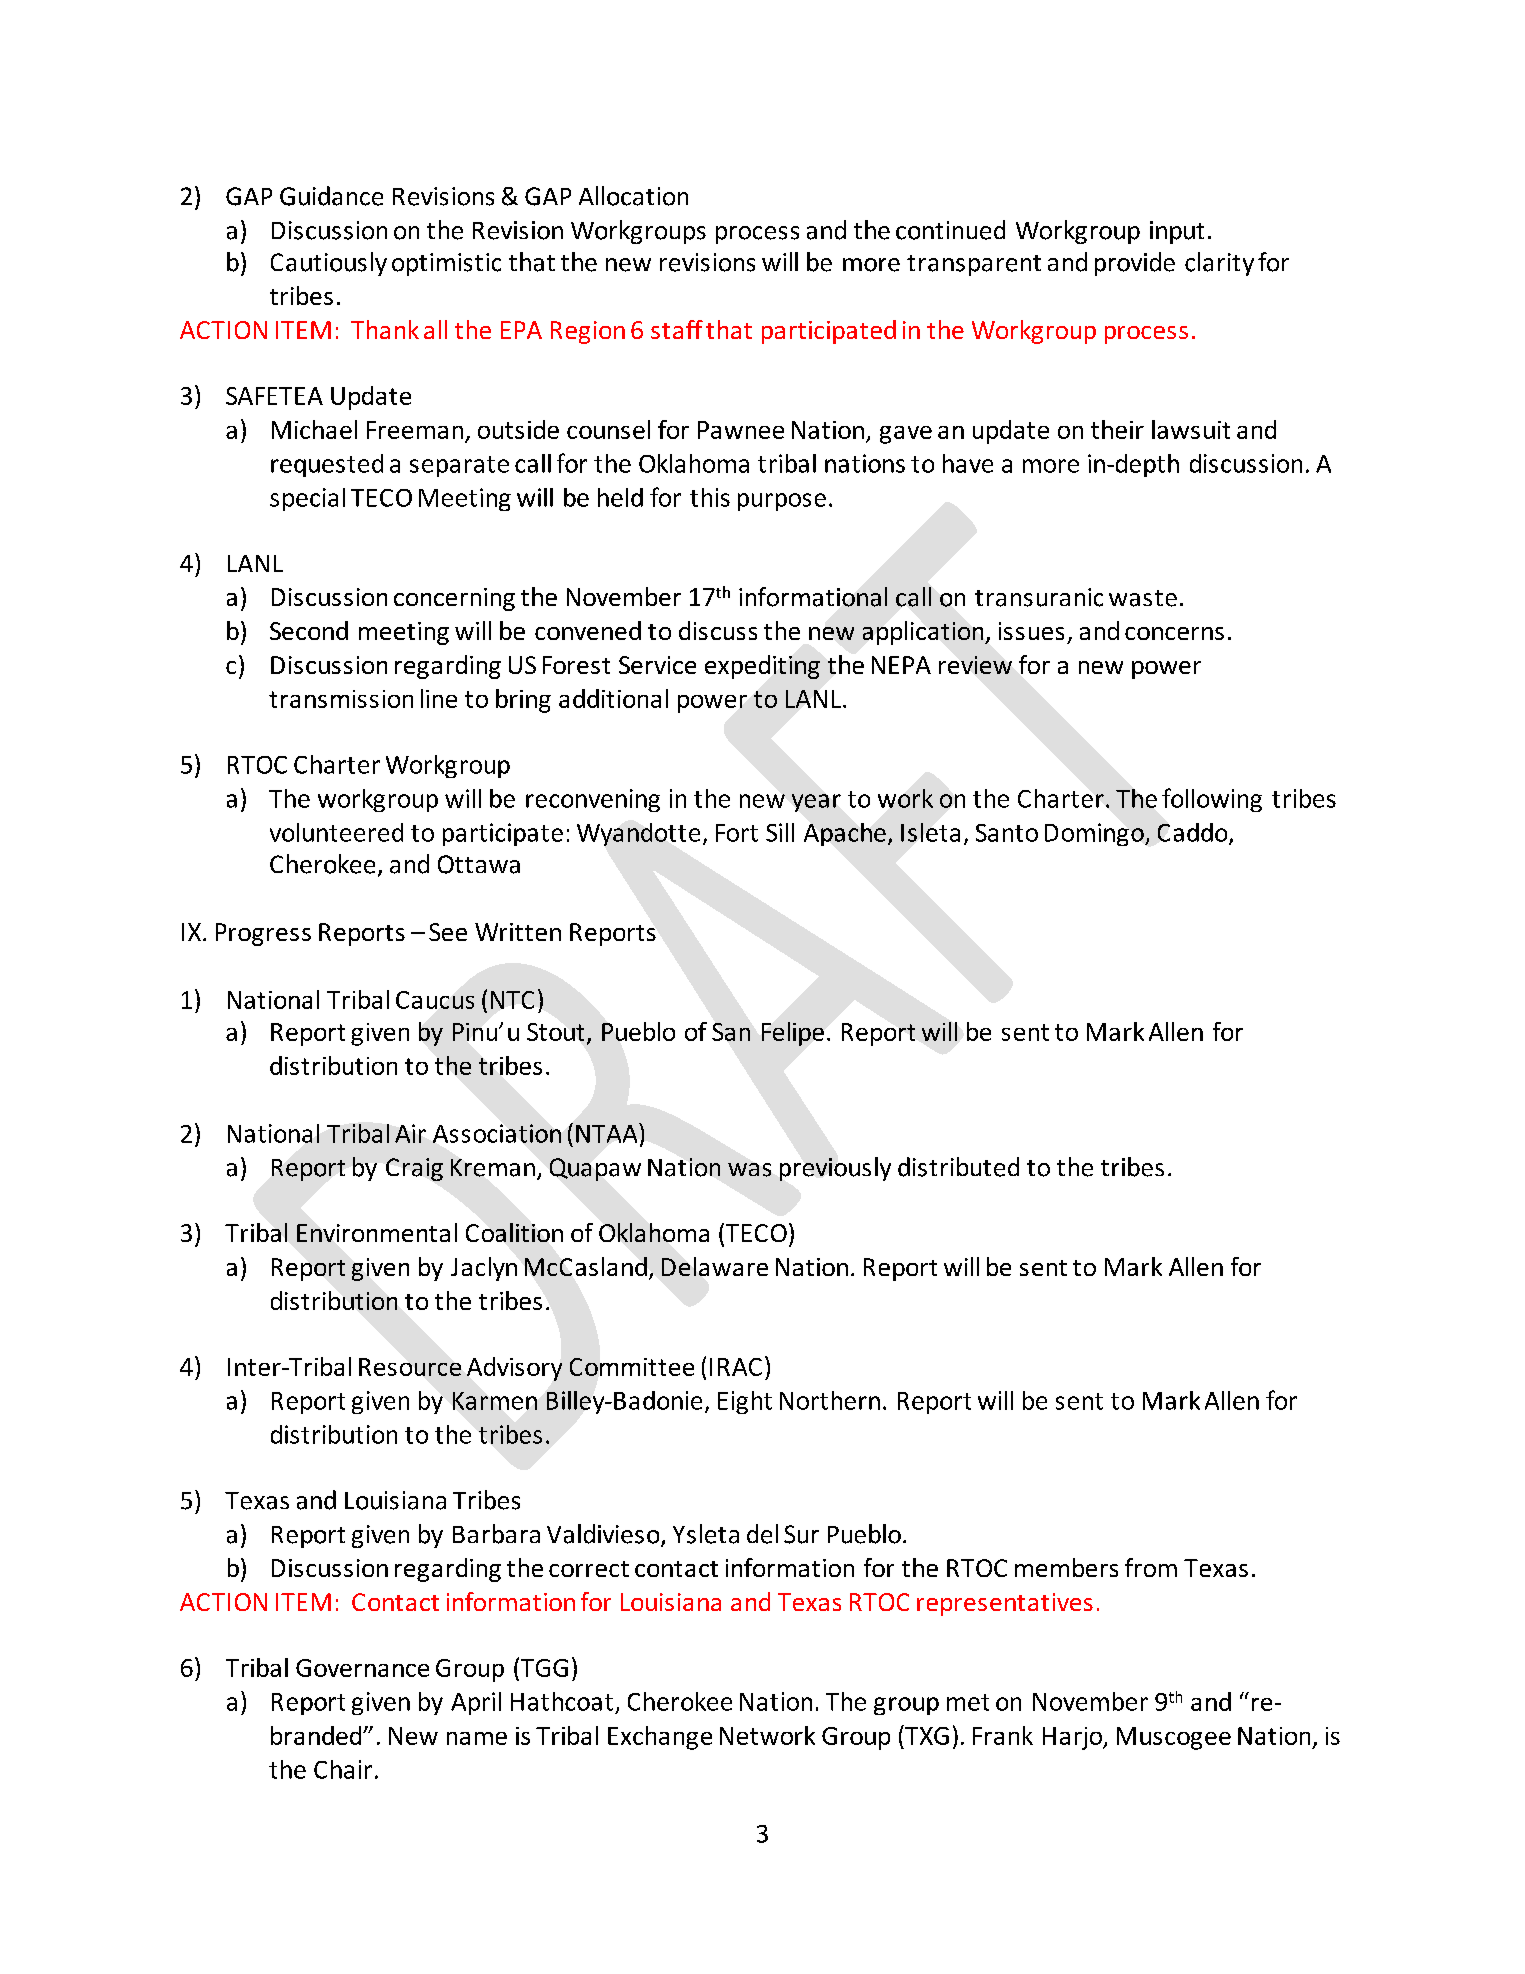 The width and height of the image is (1525, 1974). Describe the element at coordinates (1135, 264) in the image. I see `provide` at that location.
